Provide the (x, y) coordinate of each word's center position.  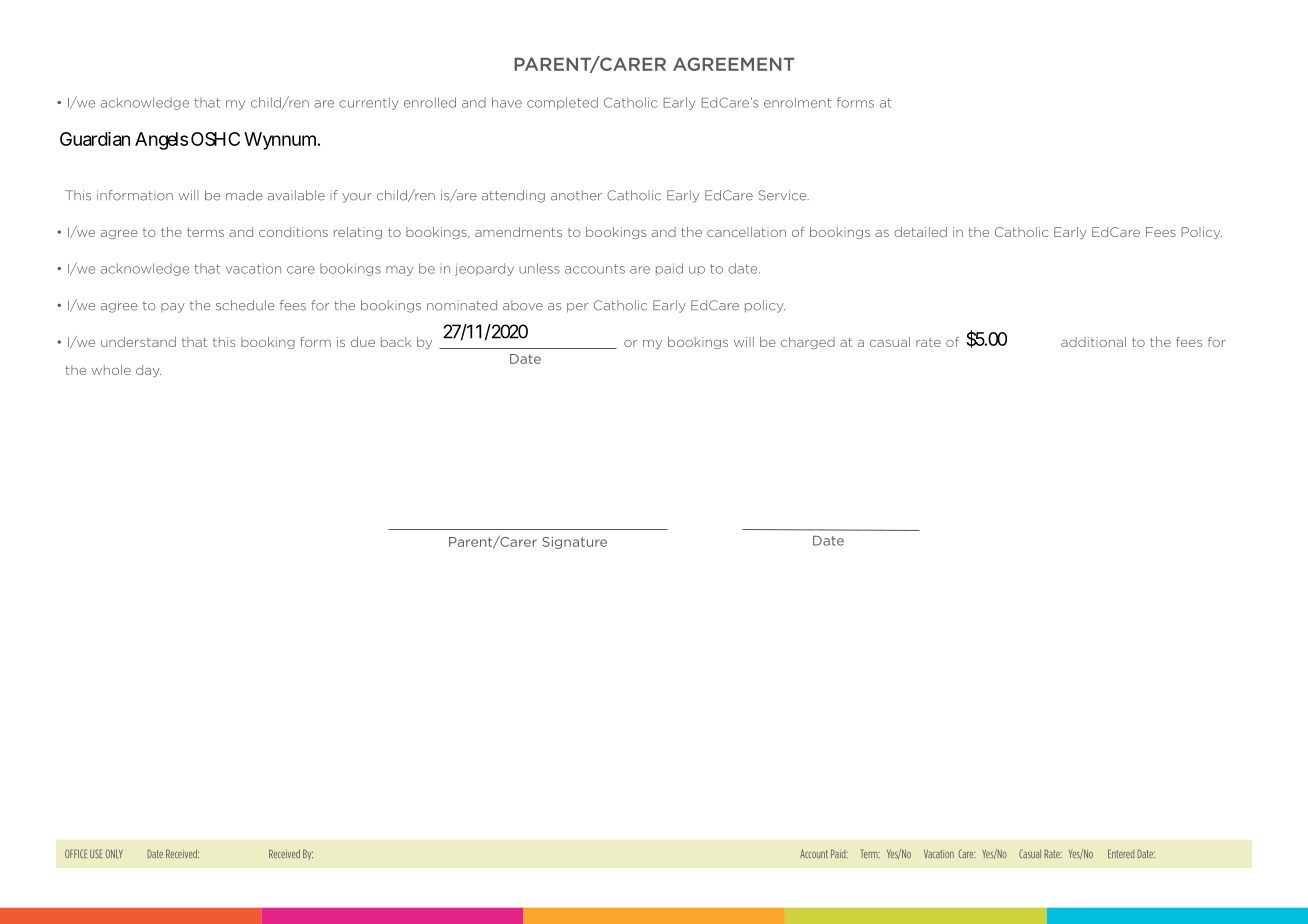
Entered (1121, 853)
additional (1093, 342)
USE (96, 853)
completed (562, 103)
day (148, 371)
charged (808, 343)
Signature (574, 543)
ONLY (114, 853)
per (578, 308)
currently (369, 103)
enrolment (797, 102)
